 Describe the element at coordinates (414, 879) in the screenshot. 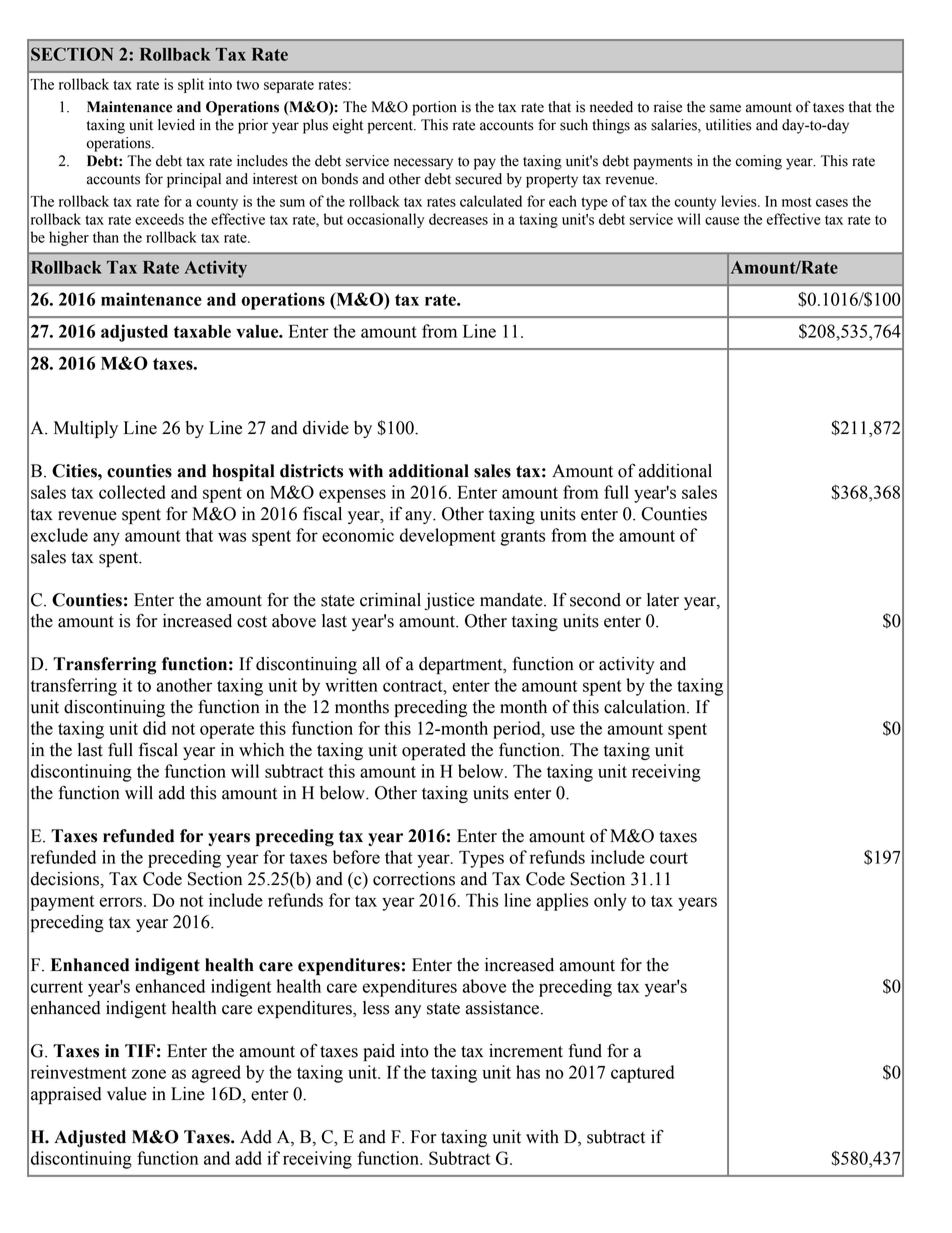

I see `corrections` at that location.
